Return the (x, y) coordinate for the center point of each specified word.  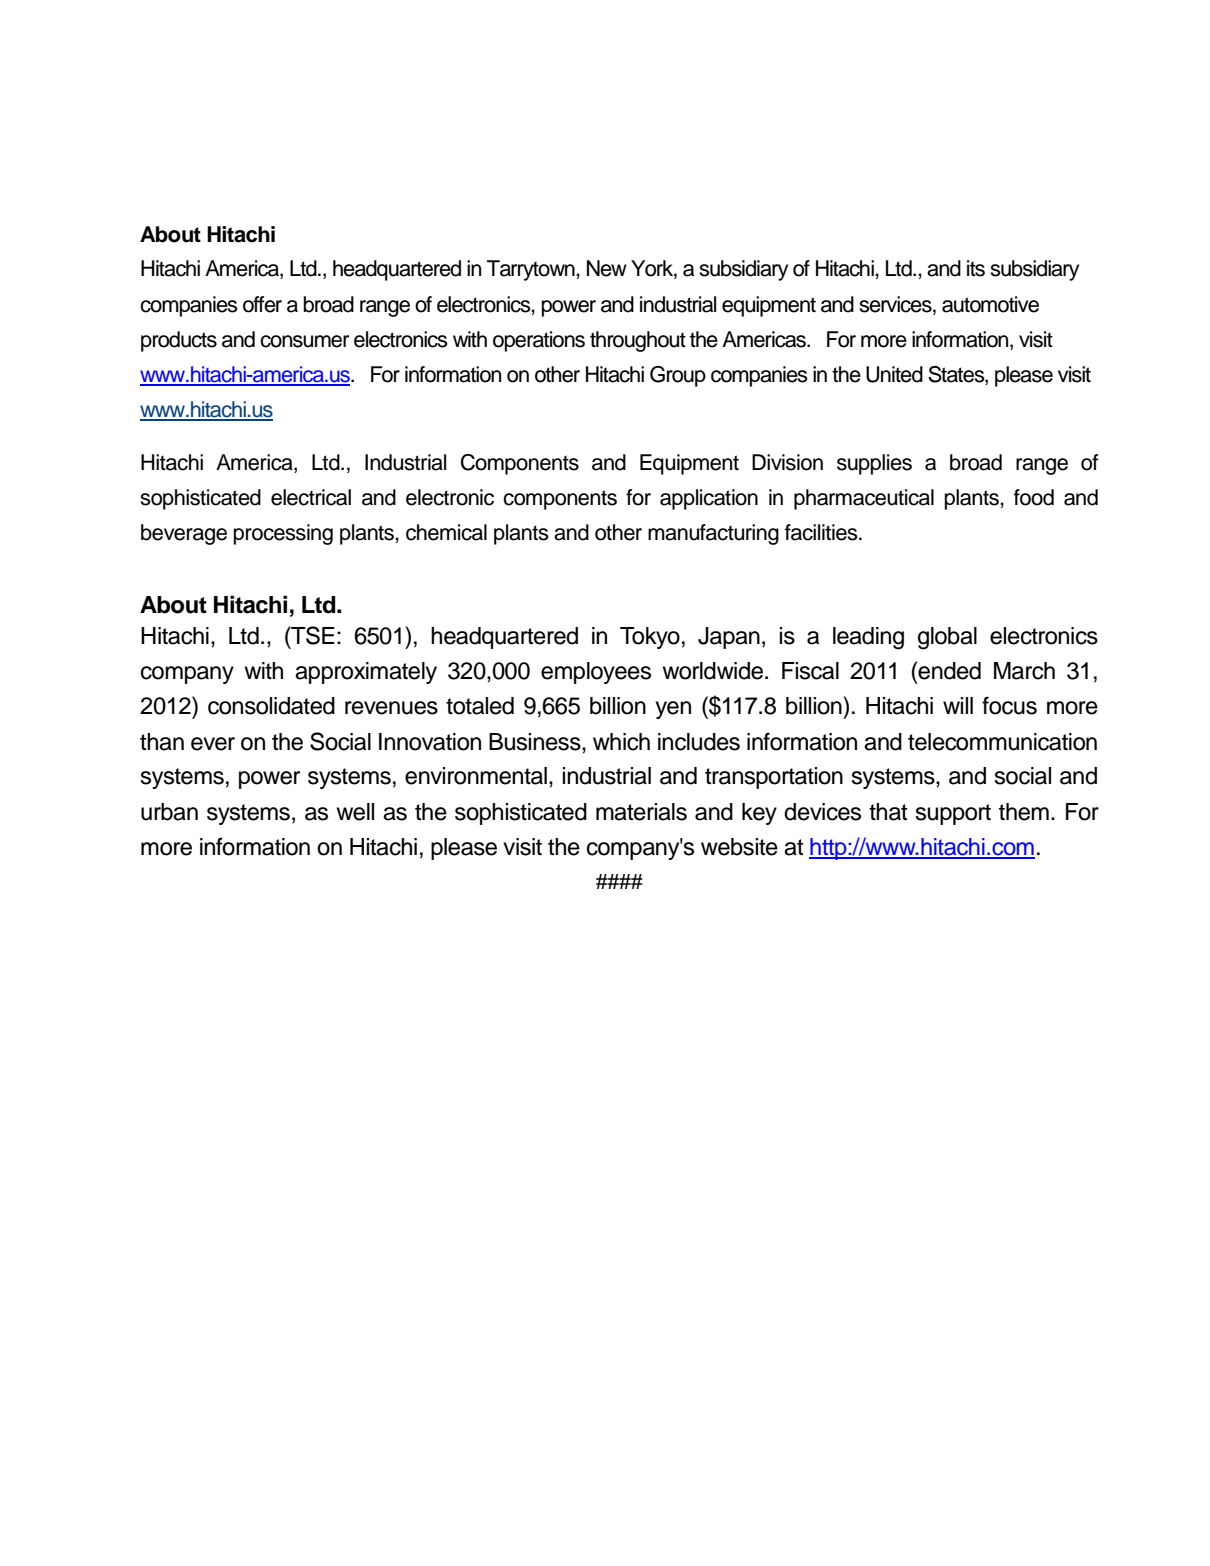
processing (283, 534)
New (607, 268)
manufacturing (713, 534)
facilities (822, 532)
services (896, 304)
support (953, 814)
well (355, 812)
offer (262, 304)
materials (641, 812)
